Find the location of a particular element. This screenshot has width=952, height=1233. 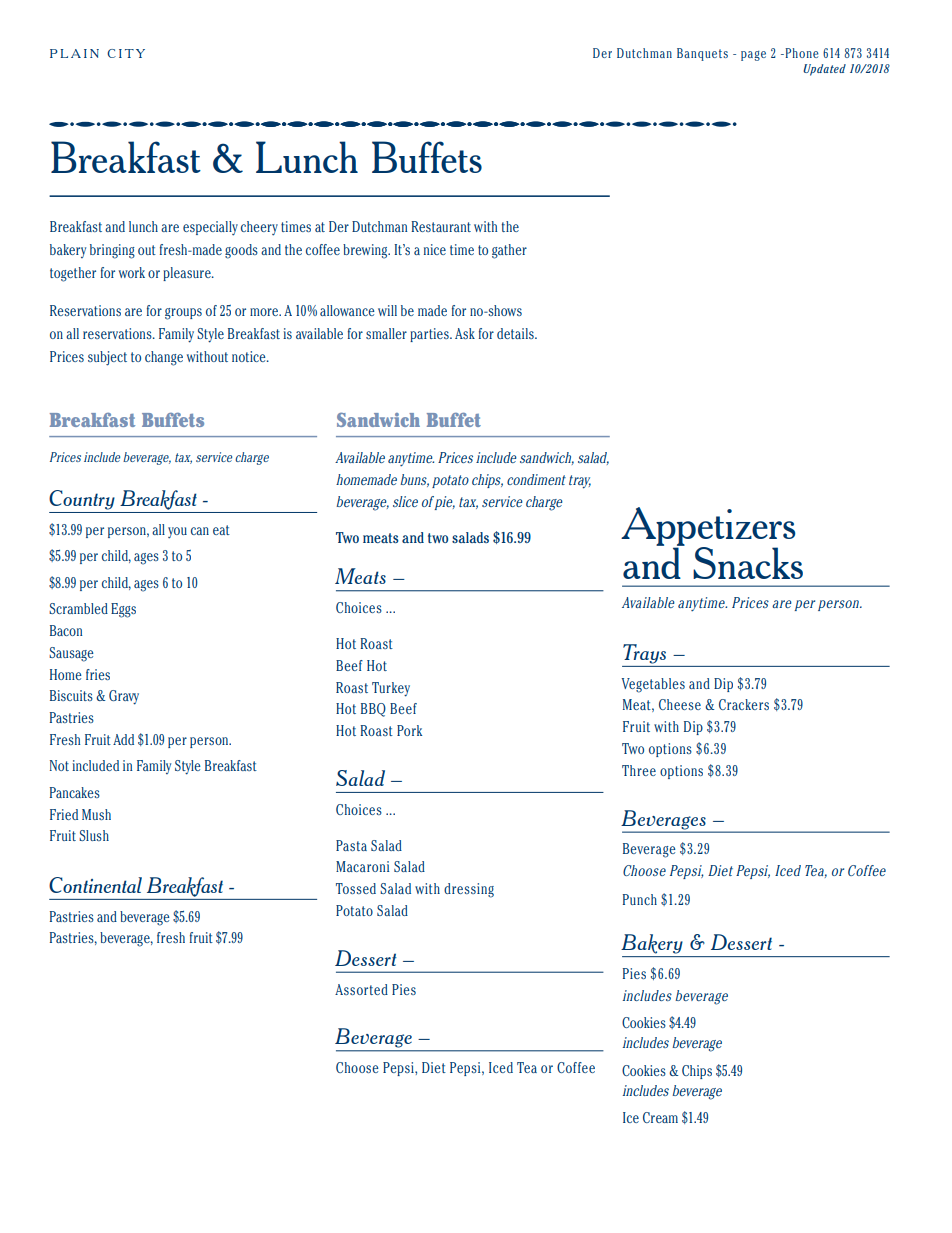

Assorted is located at coordinates (361, 989).
